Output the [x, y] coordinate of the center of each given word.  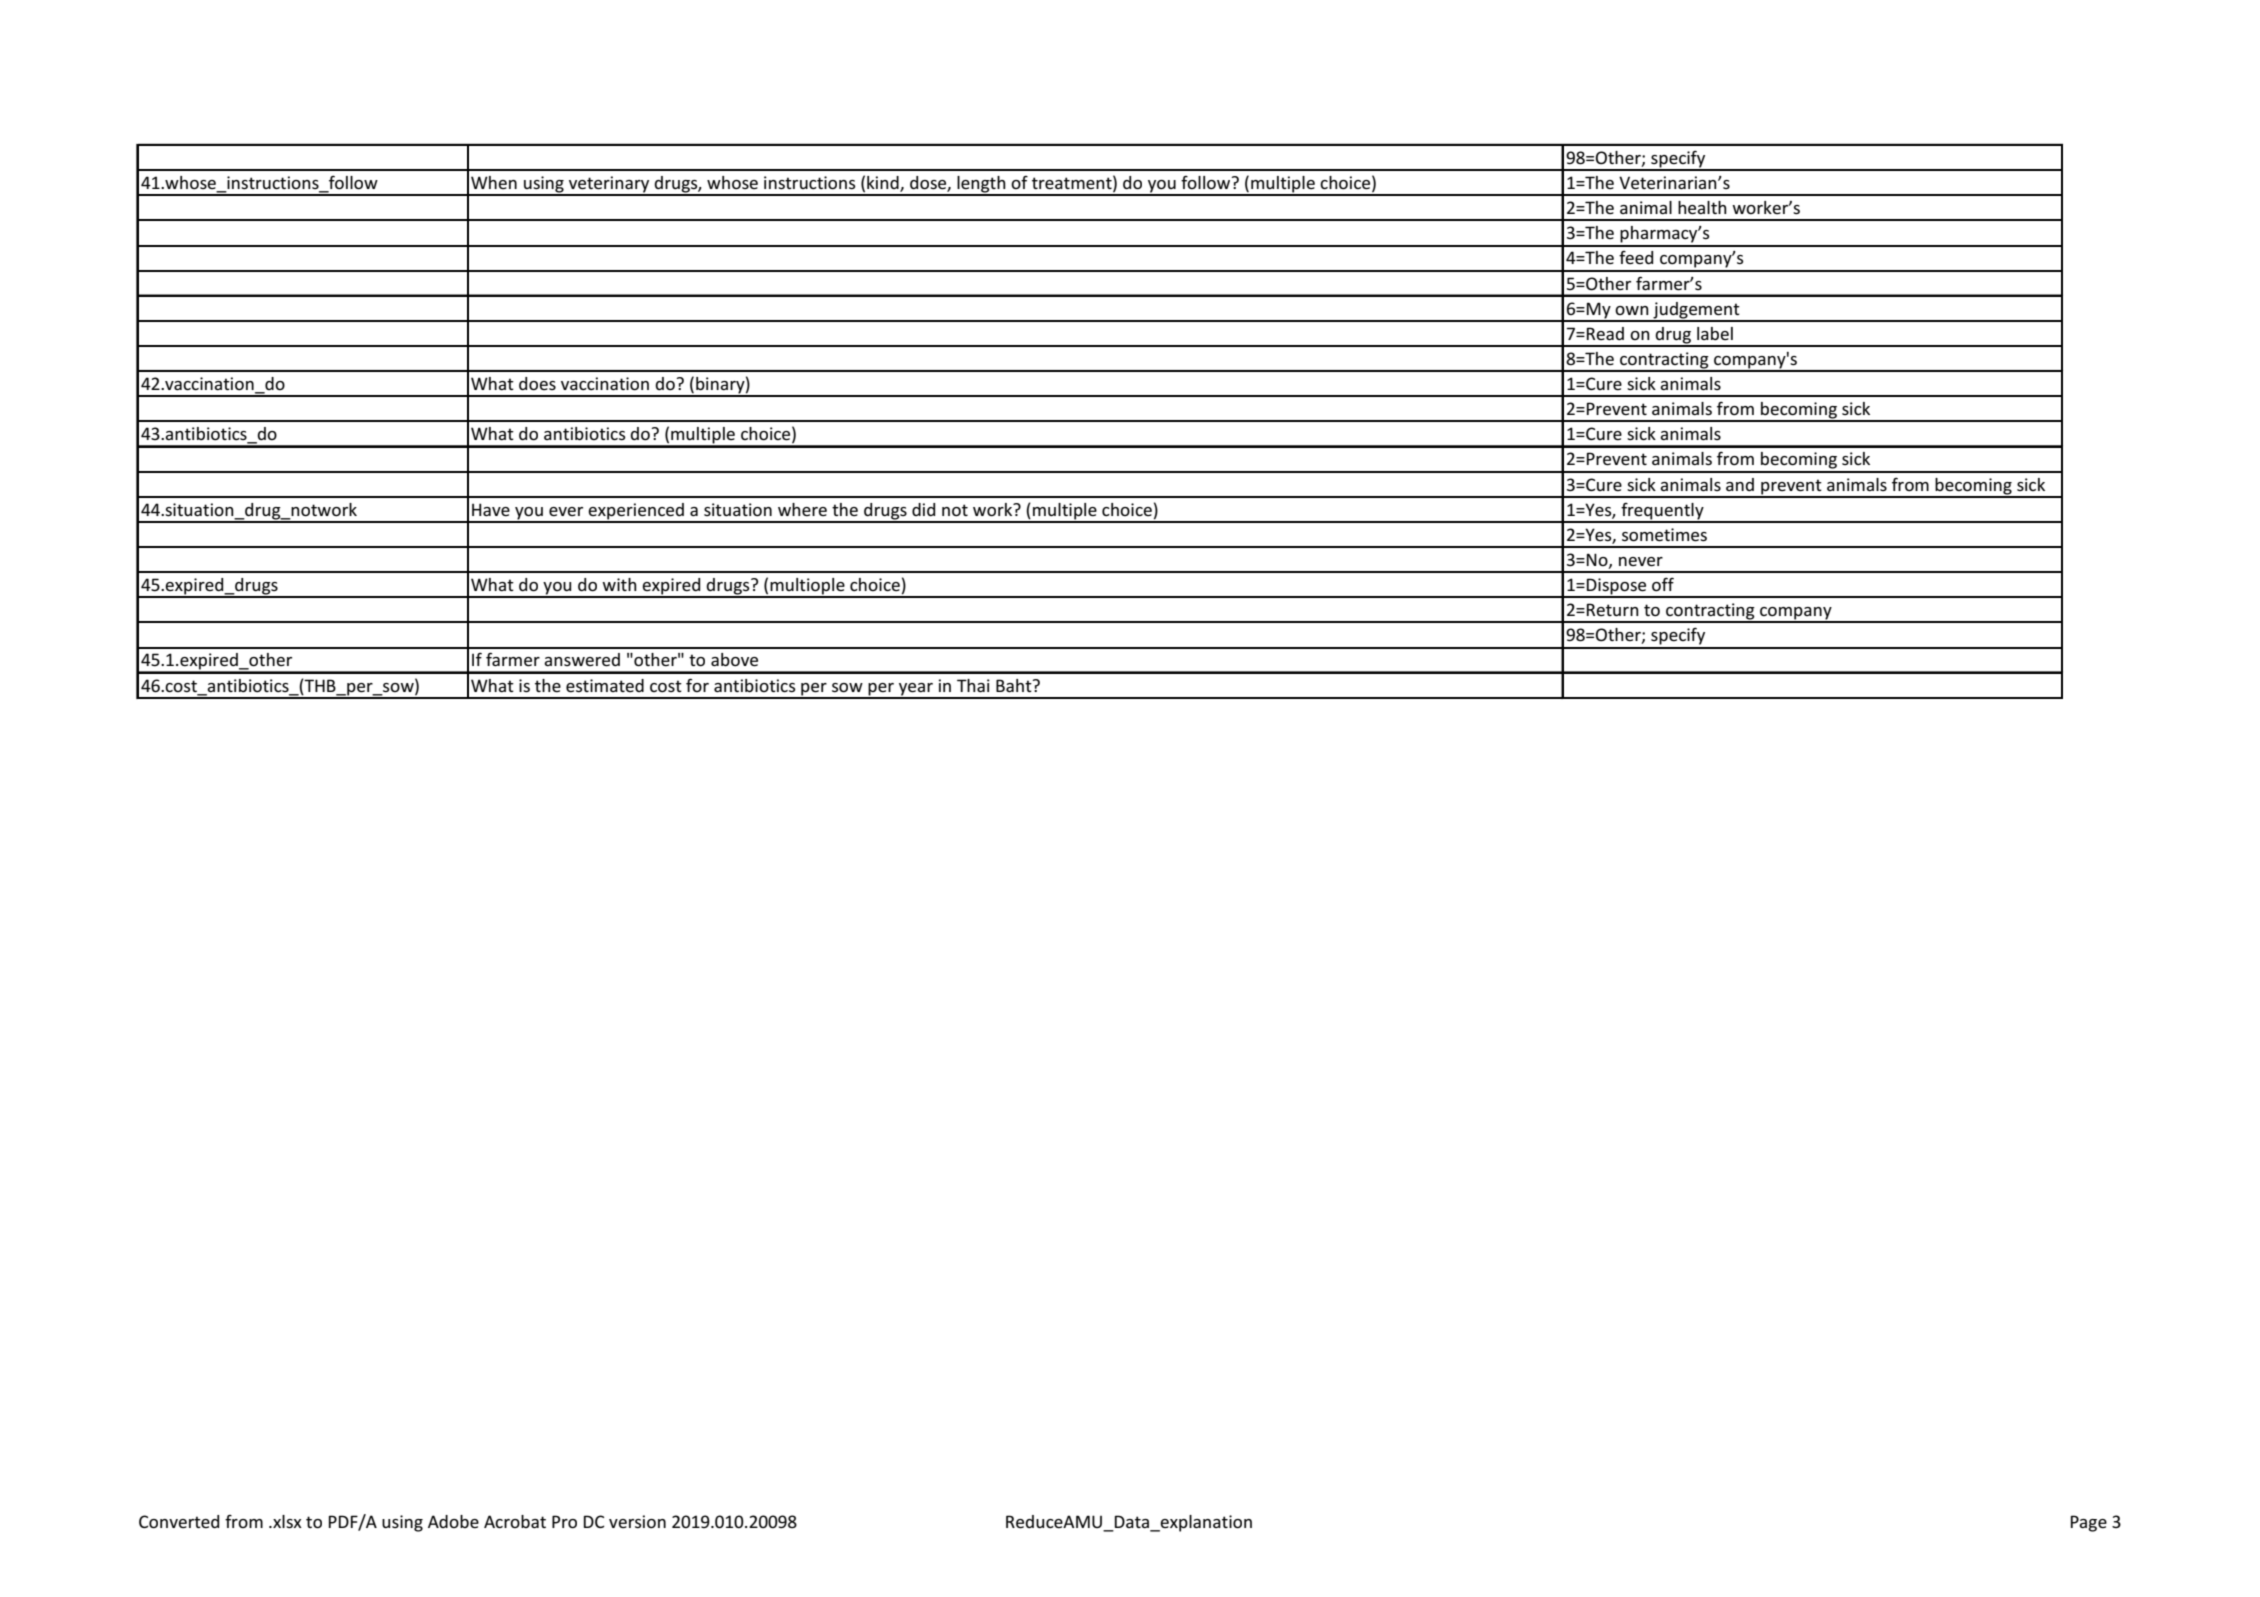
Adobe [453, 1522]
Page [2089, 1523]
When [494, 182]
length [981, 185]
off [1663, 585]
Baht [1015, 685]
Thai [973, 685]
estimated [605, 686]
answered [582, 660]
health [1702, 208]
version [637, 1522]
